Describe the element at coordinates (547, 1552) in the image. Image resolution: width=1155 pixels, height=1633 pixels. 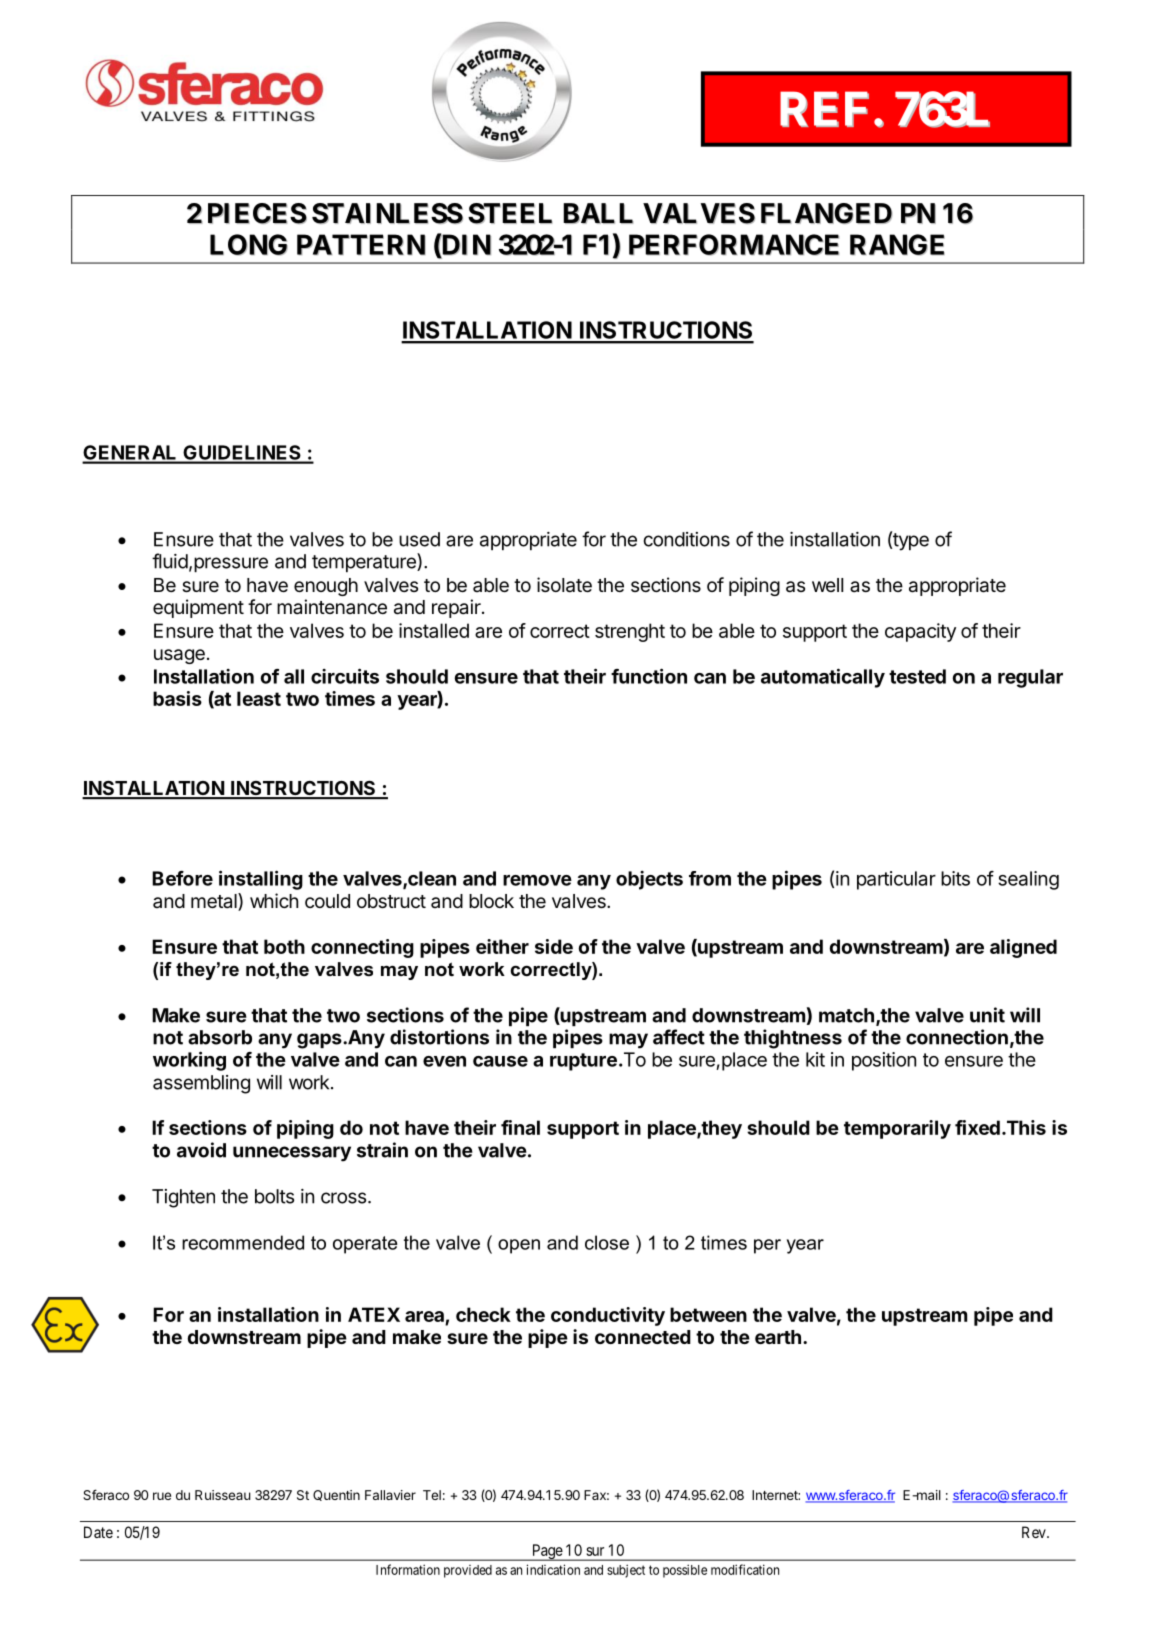
I see `Page` at that location.
